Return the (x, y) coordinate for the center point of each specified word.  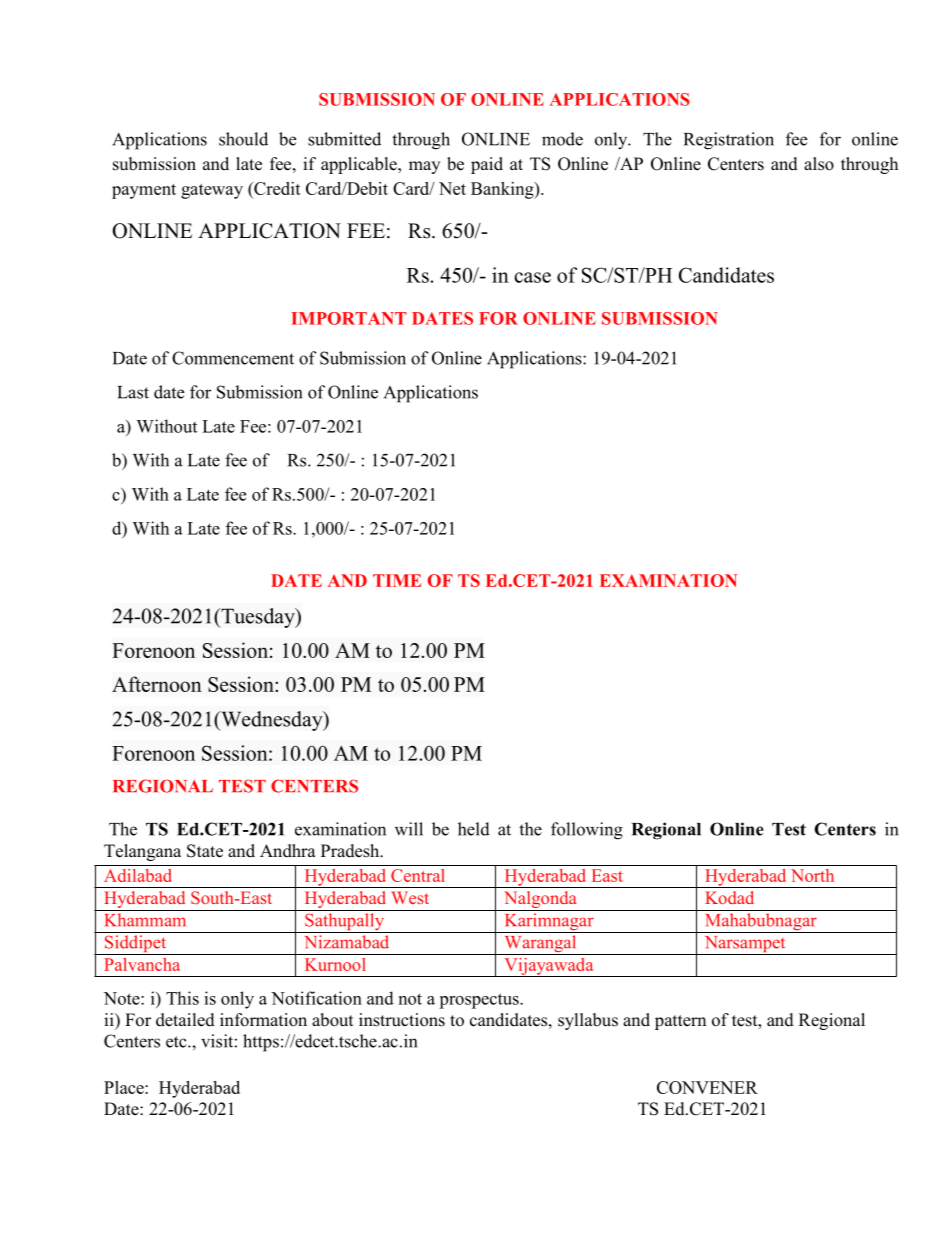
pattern (680, 1022)
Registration (729, 141)
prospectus (480, 1001)
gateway (212, 191)
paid (487, 165)
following (587, 831)
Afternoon (157, 684)
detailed (185, 1020)
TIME (397, 580)
